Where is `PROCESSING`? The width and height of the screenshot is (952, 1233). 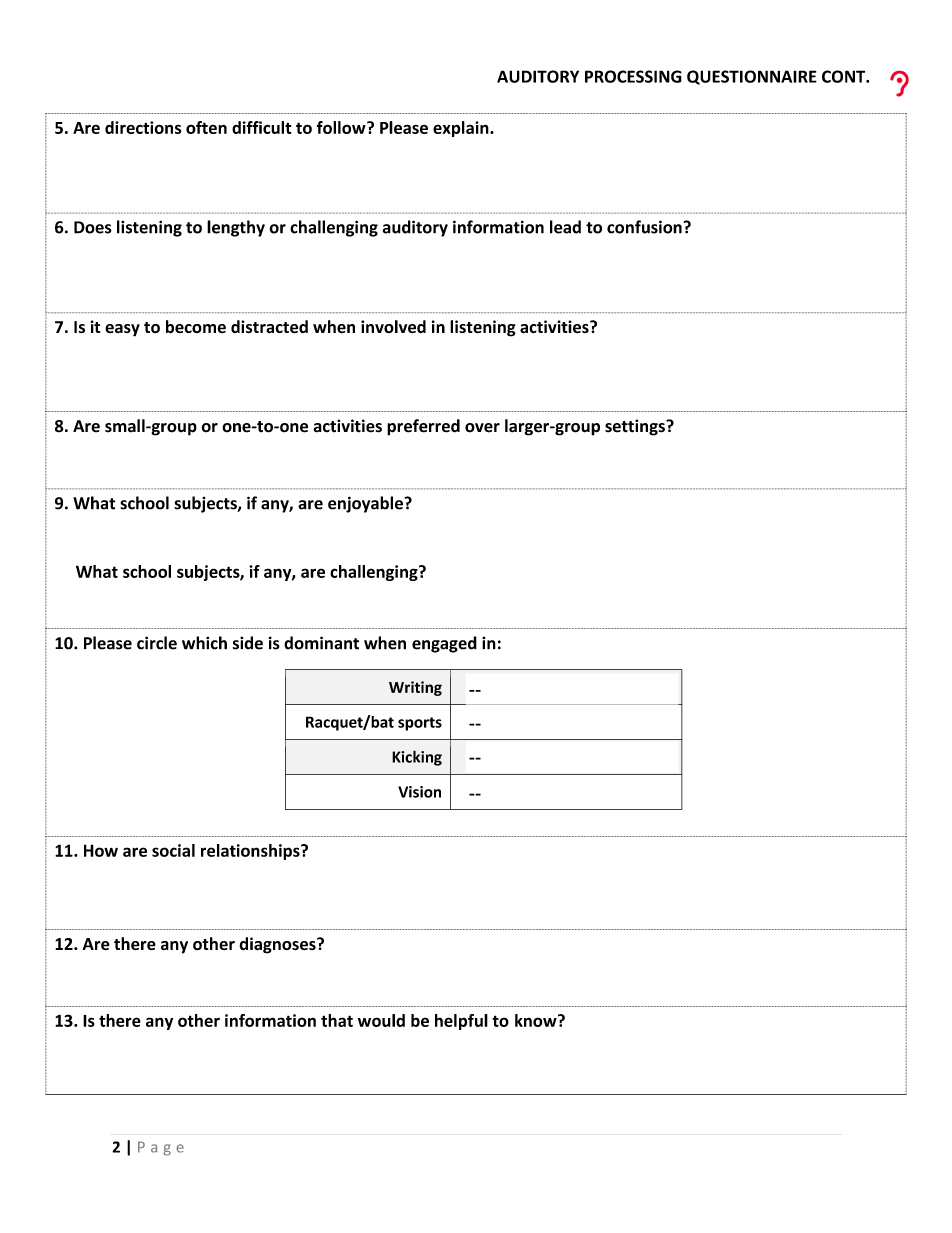 PROCESSING is located at coordinates (633, 76).
